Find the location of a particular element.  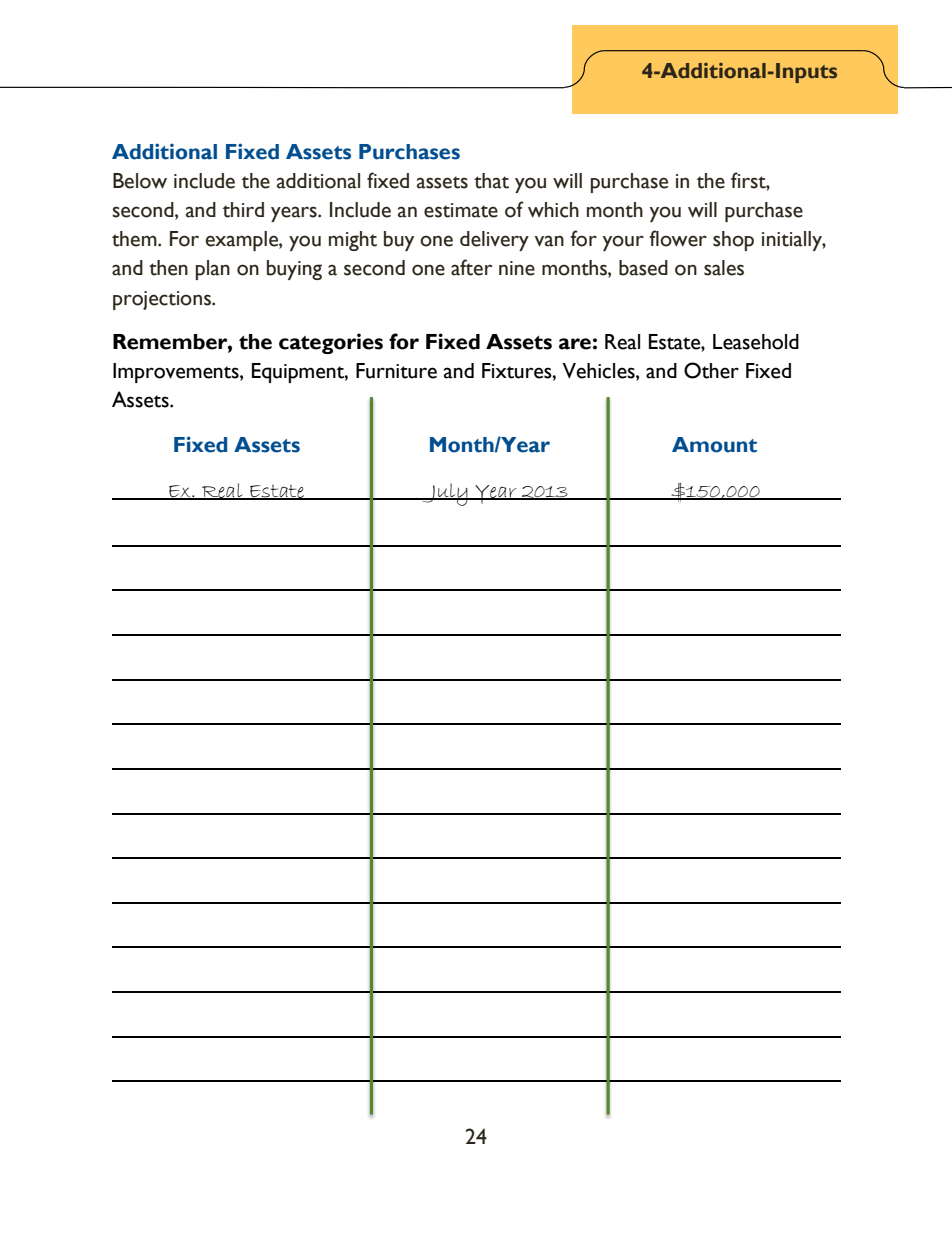

Below is located at coordinates (140, 181).
